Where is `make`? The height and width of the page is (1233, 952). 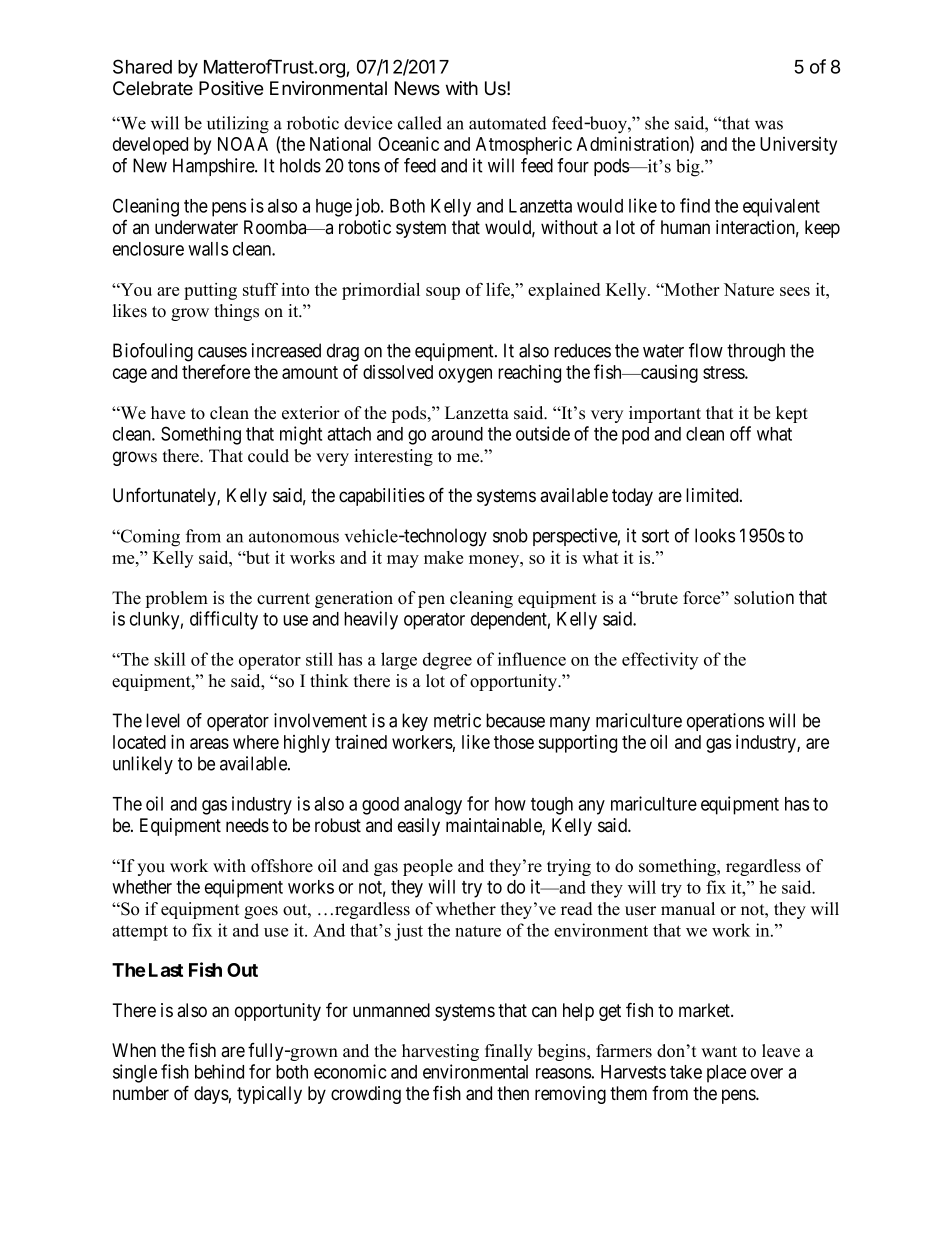
make is located at coordinates (443, 557).
